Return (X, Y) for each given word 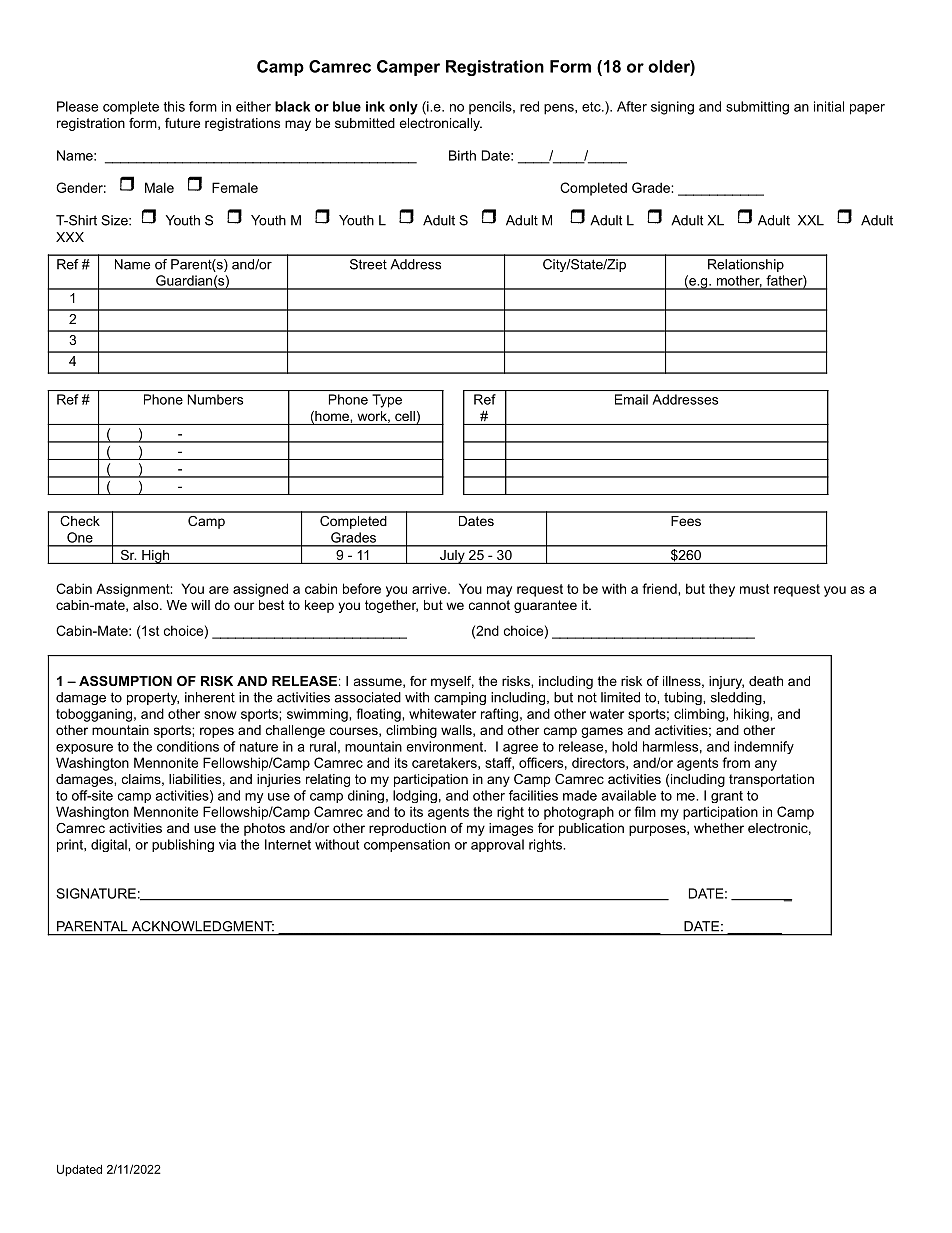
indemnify (764, 747)
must (754, 589)
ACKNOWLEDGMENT (203, 926)
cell (406, 417)
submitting (757, 108)
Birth (462, 155)
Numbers (215, 399)
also (147, 605)
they (722, 590)
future (182, 123)
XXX (70, 237)
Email (631, 399)
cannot (489, 605)
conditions (188, 746)
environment (446, 746)
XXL (811, 220)
